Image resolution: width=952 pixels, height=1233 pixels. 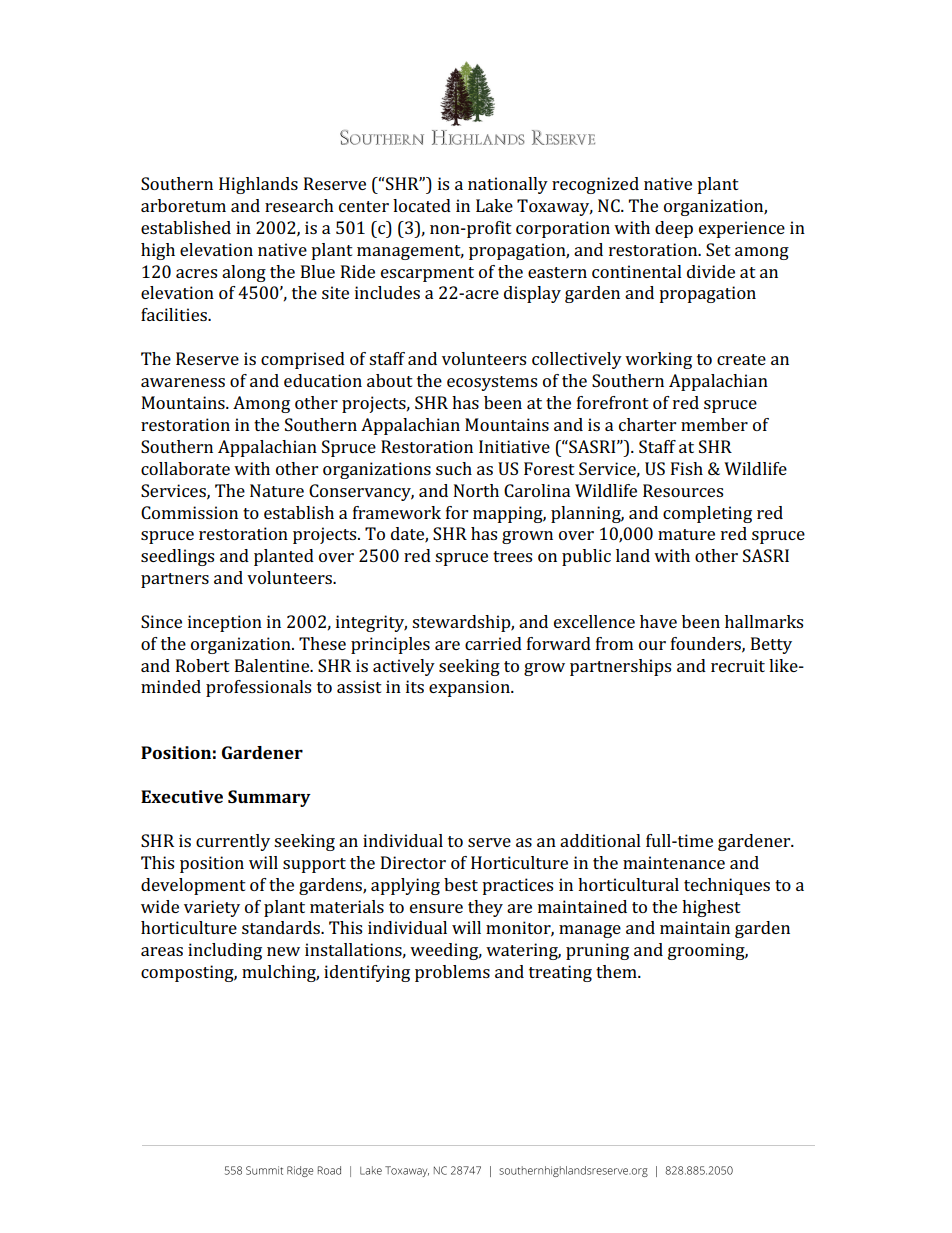 I want to click on trees, so click(x=512, y=556).
